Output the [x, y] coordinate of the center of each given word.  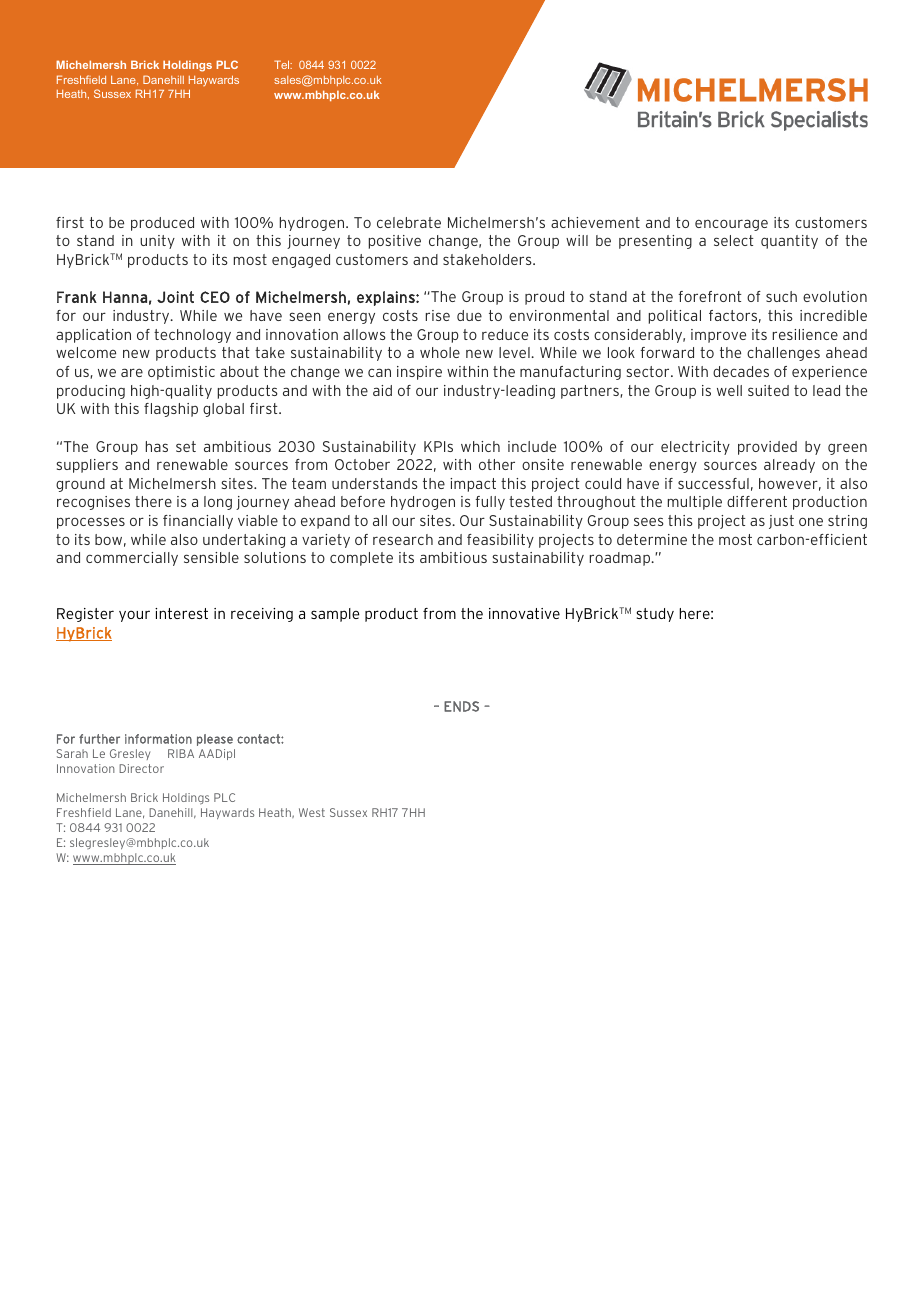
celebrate [409, 222]
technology [192, 336]
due [469, 315]
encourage [731, 225]
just [781, 522]
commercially [132, 559]
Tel [283, 64]
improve [718, 336]
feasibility [500, 541]
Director [141, 768]
